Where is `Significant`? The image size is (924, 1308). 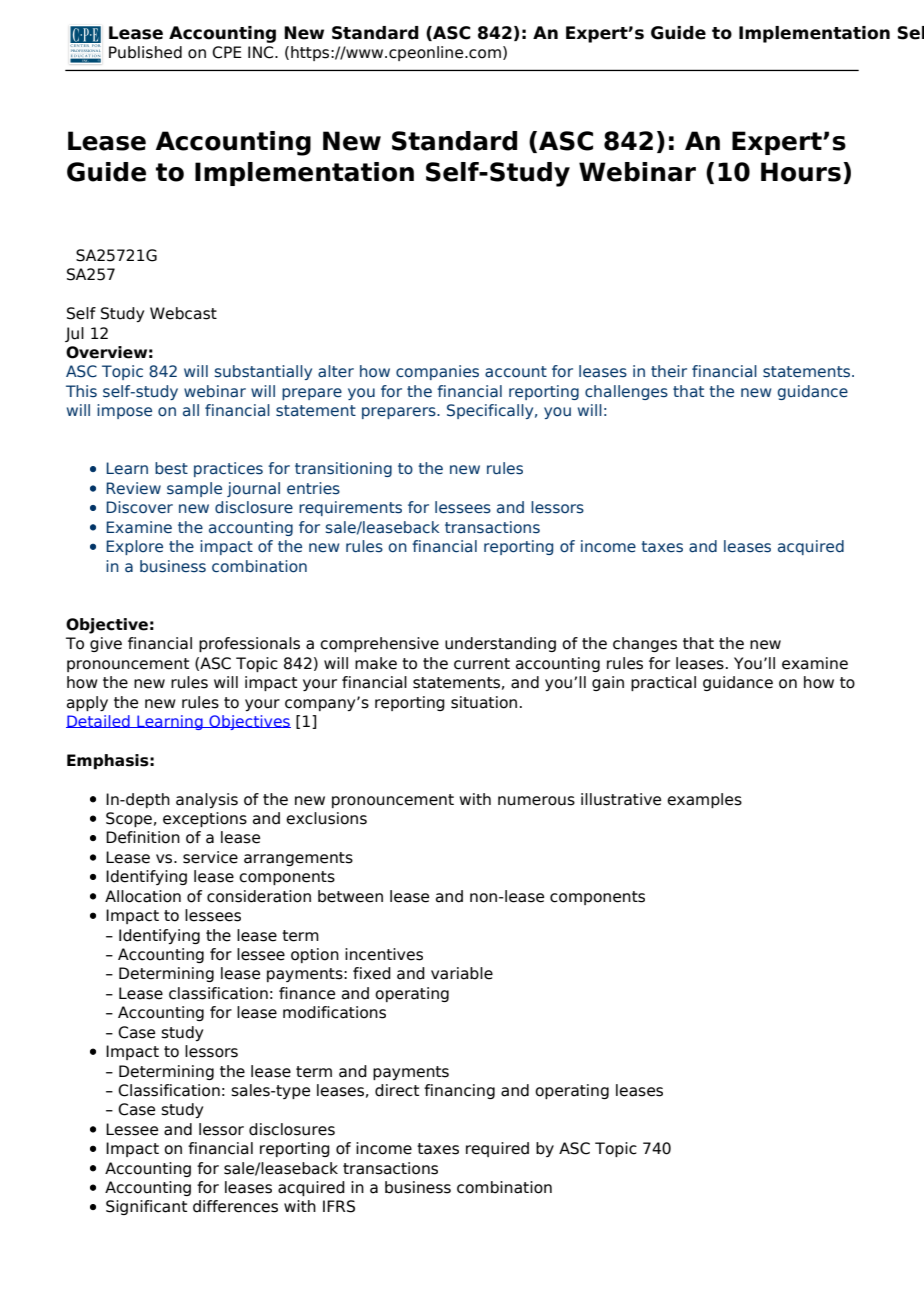 Significant is located at coordinates (146, 1207).
